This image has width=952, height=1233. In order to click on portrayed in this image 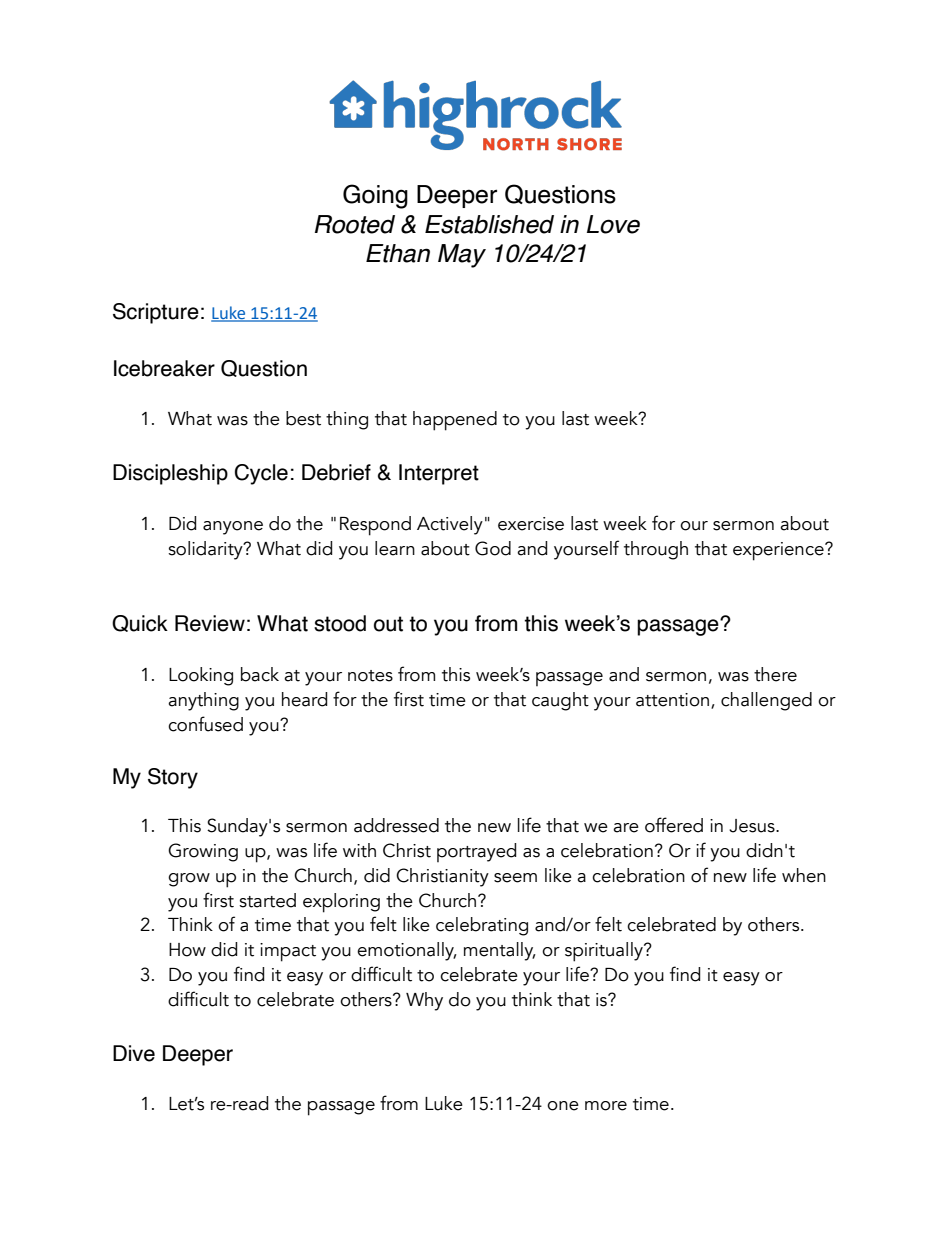, I will do `click(476, 852)`.
